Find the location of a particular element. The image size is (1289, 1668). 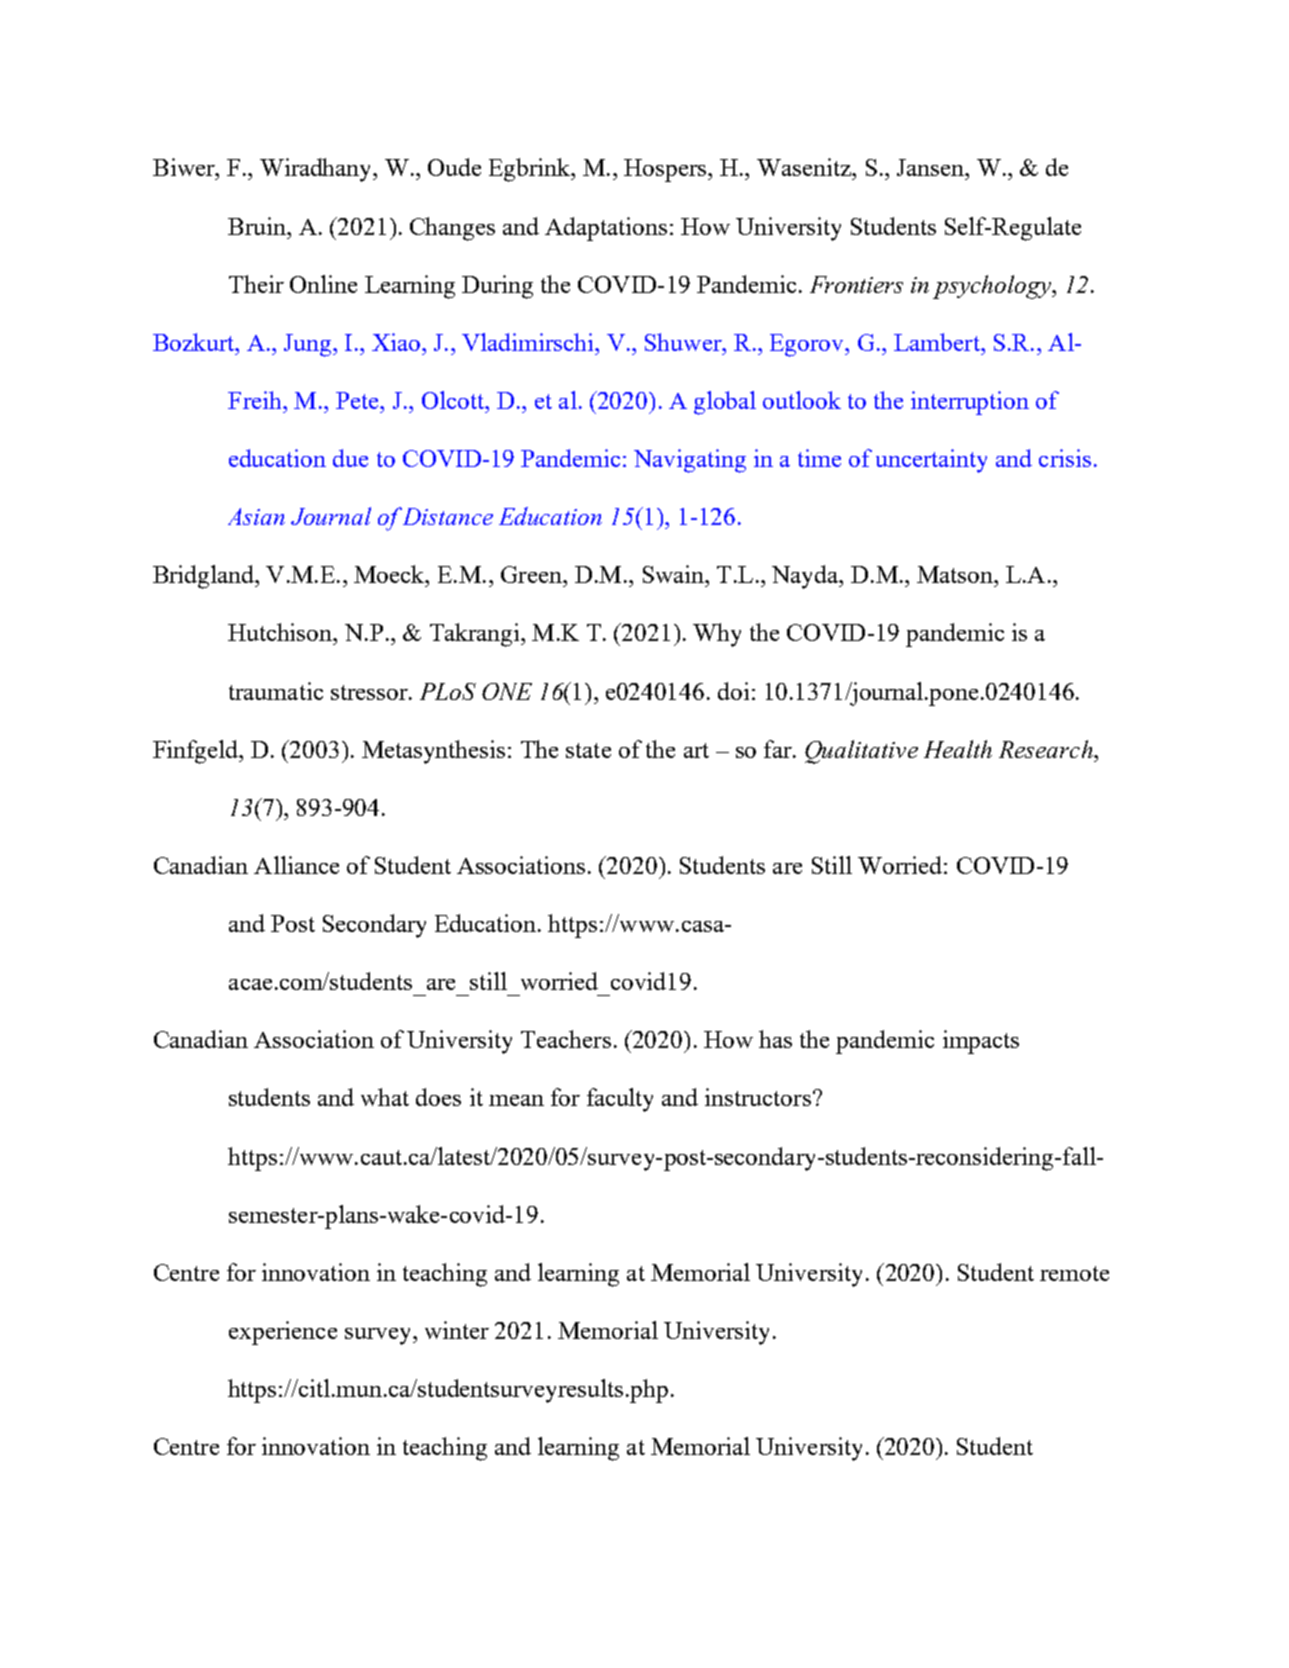

Jansen is located at coordinates (931, 167).
